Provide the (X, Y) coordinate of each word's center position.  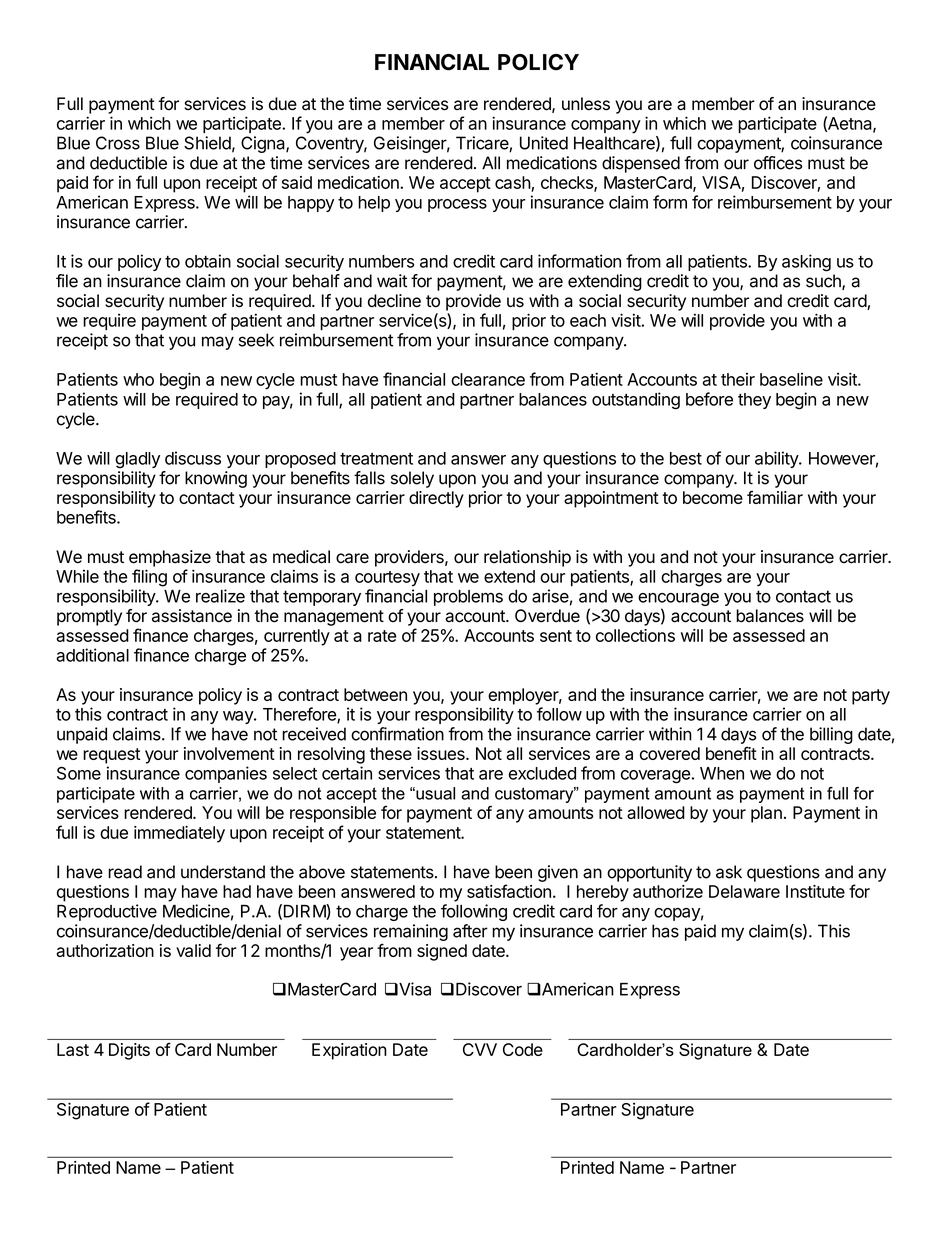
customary (535, 795)
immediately (179, 834)
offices (778, 163)
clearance (488, 379)
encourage (678, 601)
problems (468, 598)
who (138, 379)
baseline (791, 379)
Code (523, 1049)
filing (149, 578)
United (544, 143)
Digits (129, 1051)
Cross (118, 143)
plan (766, 814)
